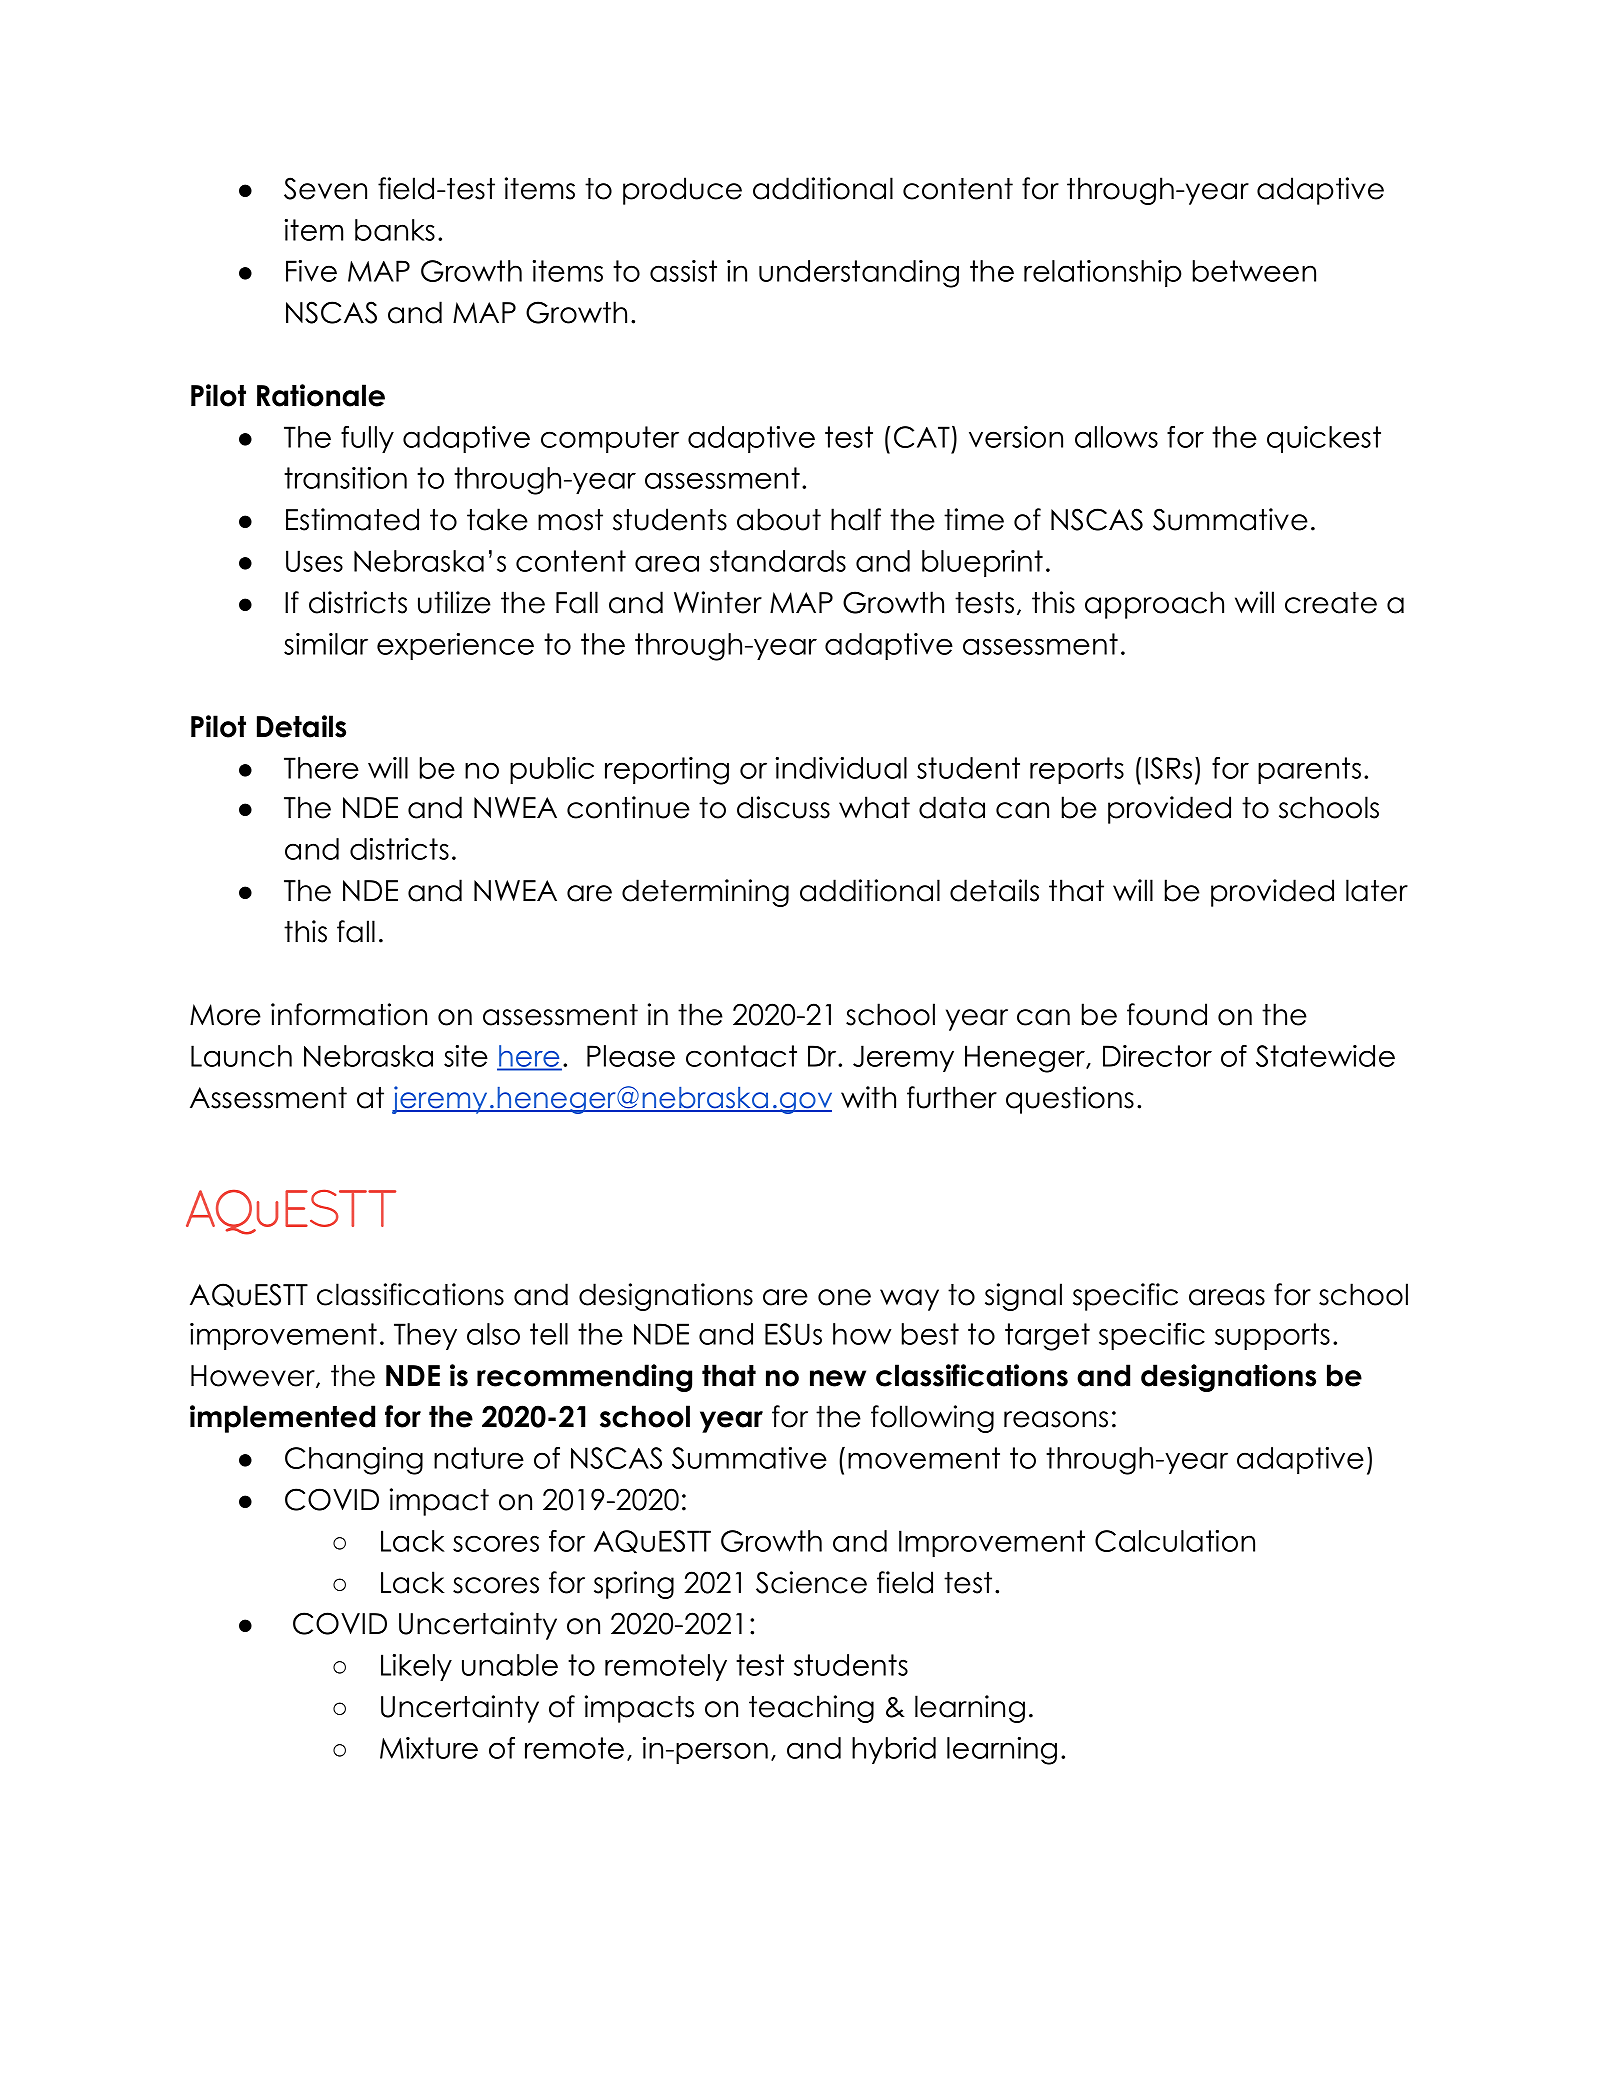 The image size is (1609, 2082). I want to click on contact, so click(741, 1056).
